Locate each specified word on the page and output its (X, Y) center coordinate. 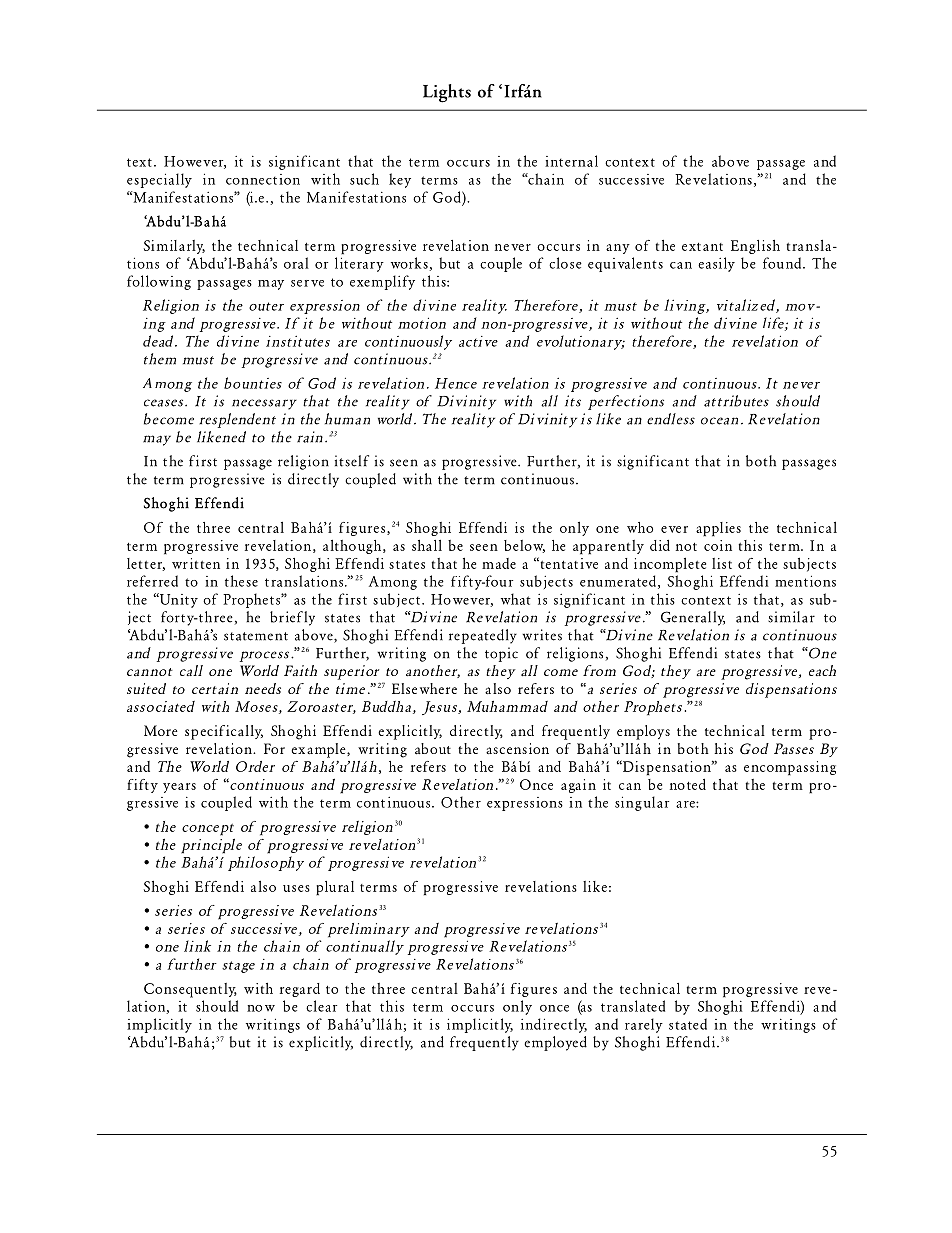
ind (531, 1024)
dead (159, 341)
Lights (447, 93)
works (410, 264)
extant (702, 247)
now (261, 1008)
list (722, 563)
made (499, 563)
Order (255, 766)
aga (571, 788)
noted (688, 784)
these (241, 581)
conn (242, 181)
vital (731, 305)
